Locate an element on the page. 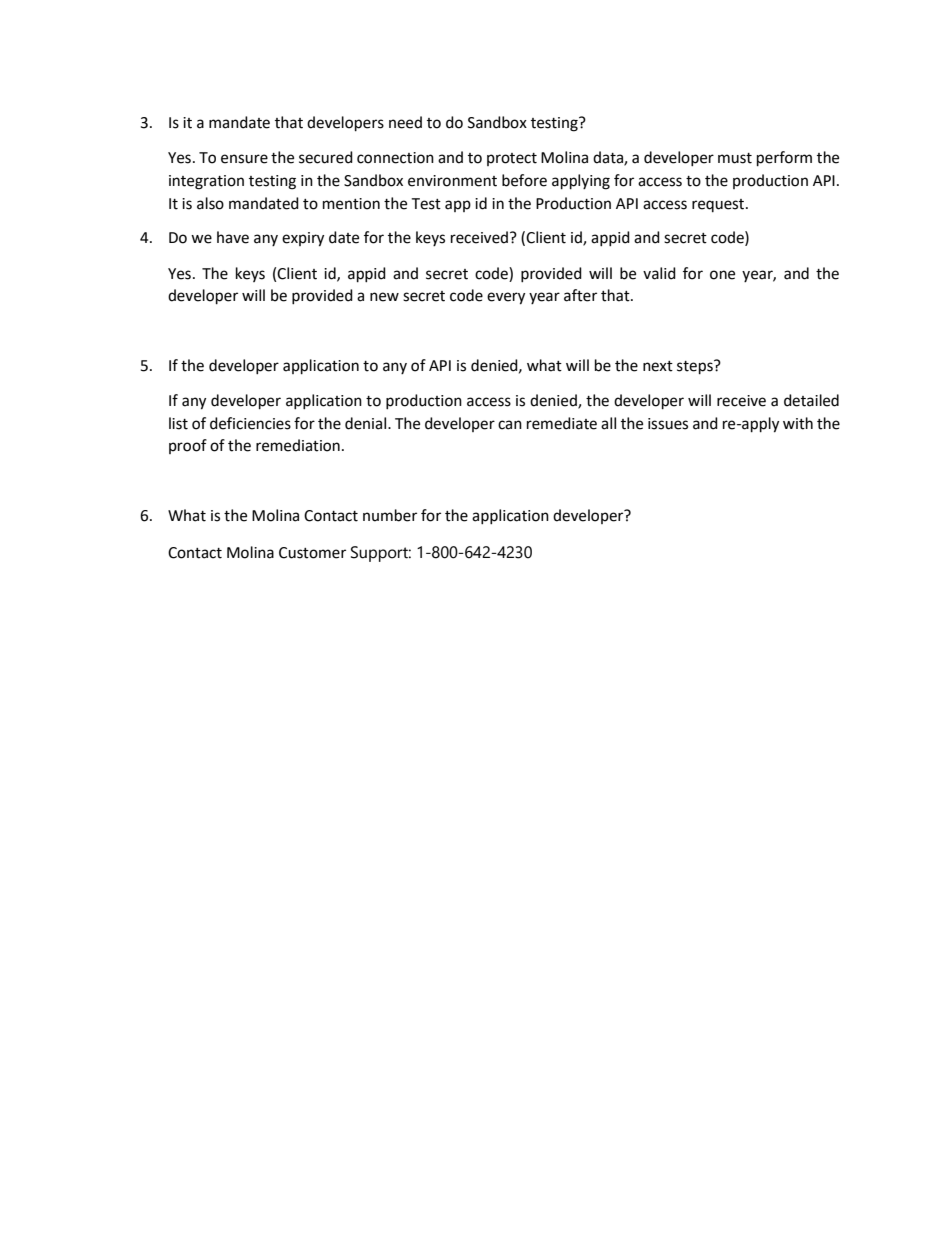  Customer is located at coordinates (312, 553).
